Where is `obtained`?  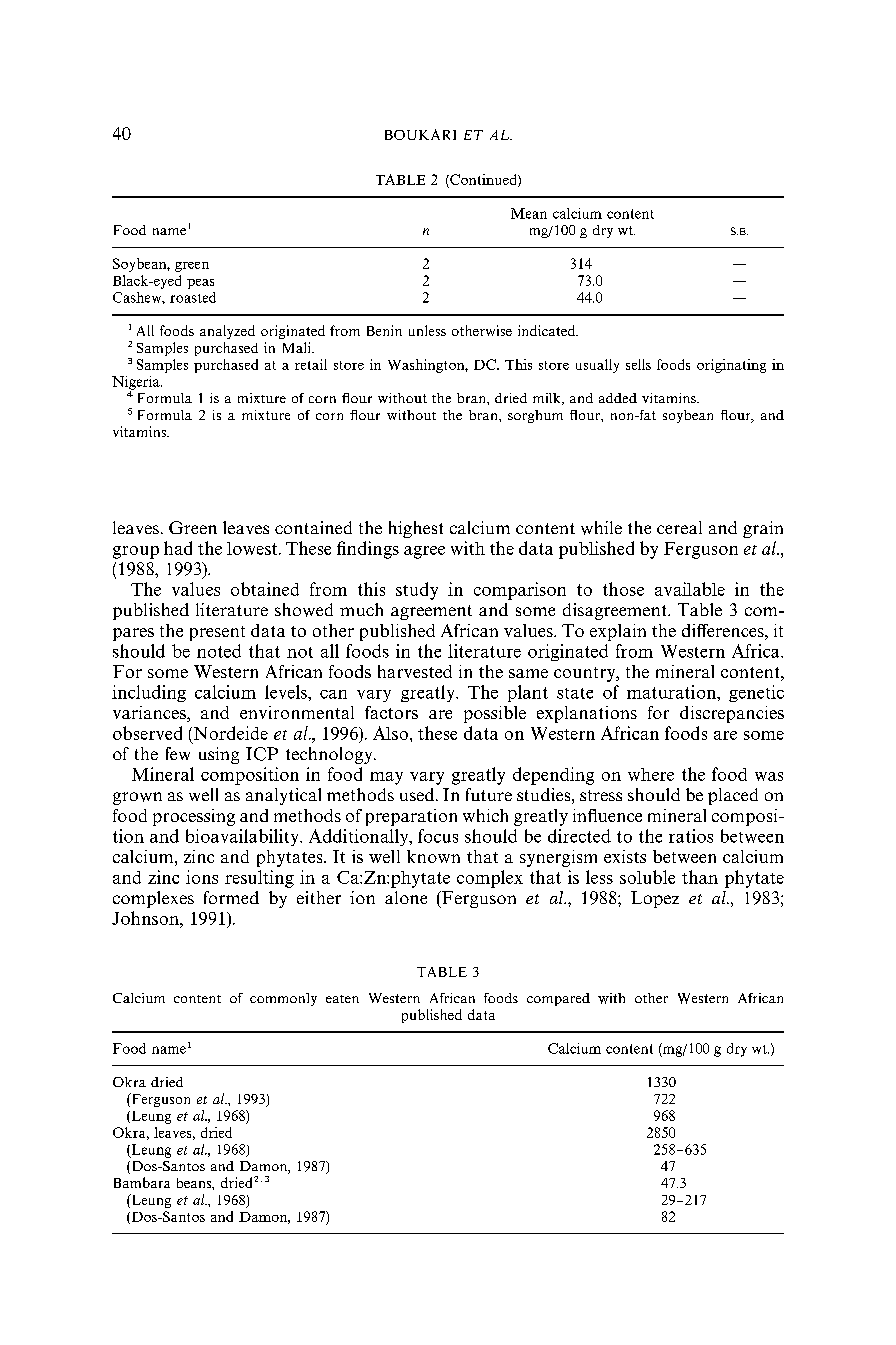
obtained is located at coordinates (265, 589).
